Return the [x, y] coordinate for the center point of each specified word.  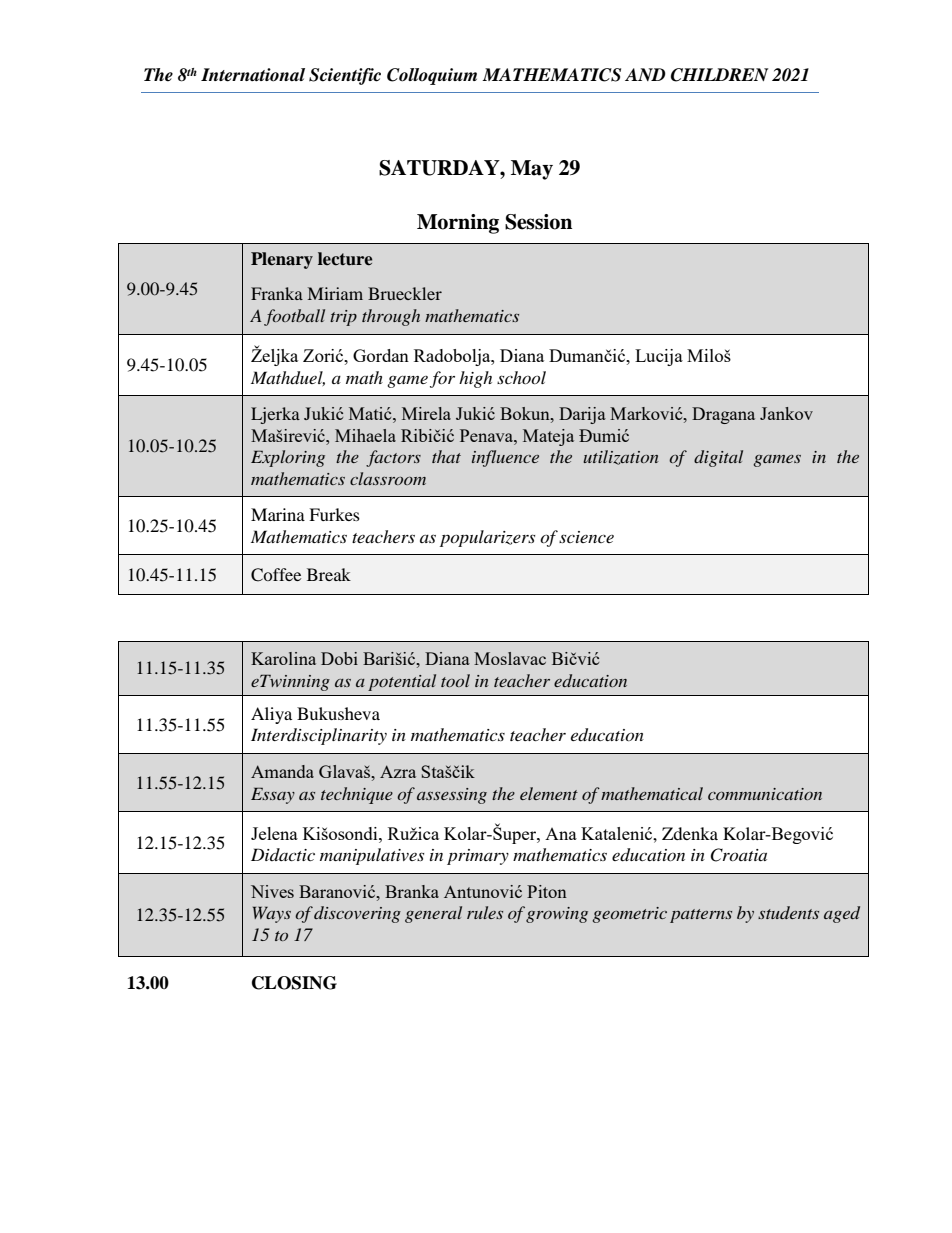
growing [557, 915]
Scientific [345, 76]
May [532, 170]
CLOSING [294, 983]
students [788, 912]
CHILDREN [719, 75]
